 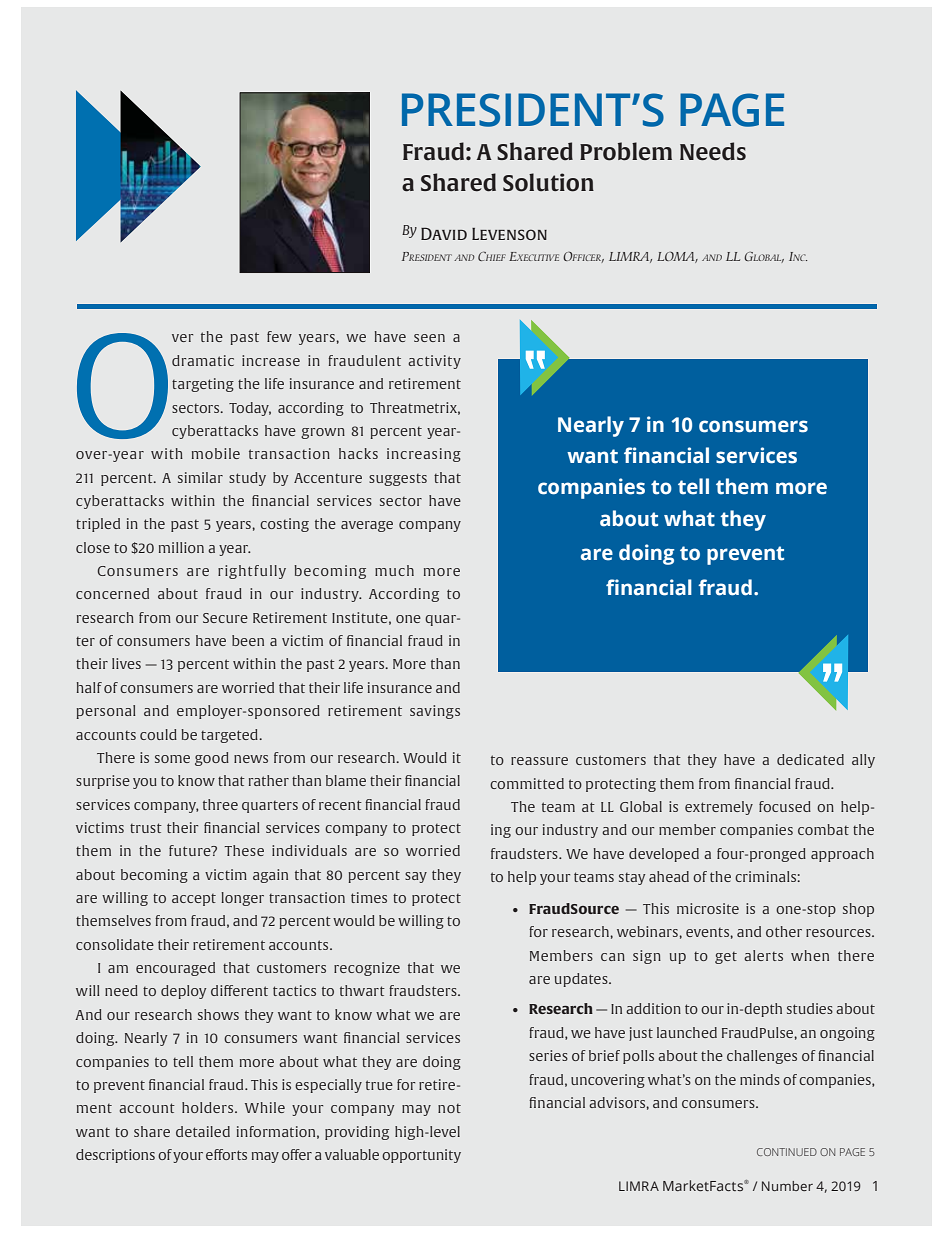 What do you see at coordinates (200, 477) in the image?
I see `similar` at bounding box center [200, 477].
